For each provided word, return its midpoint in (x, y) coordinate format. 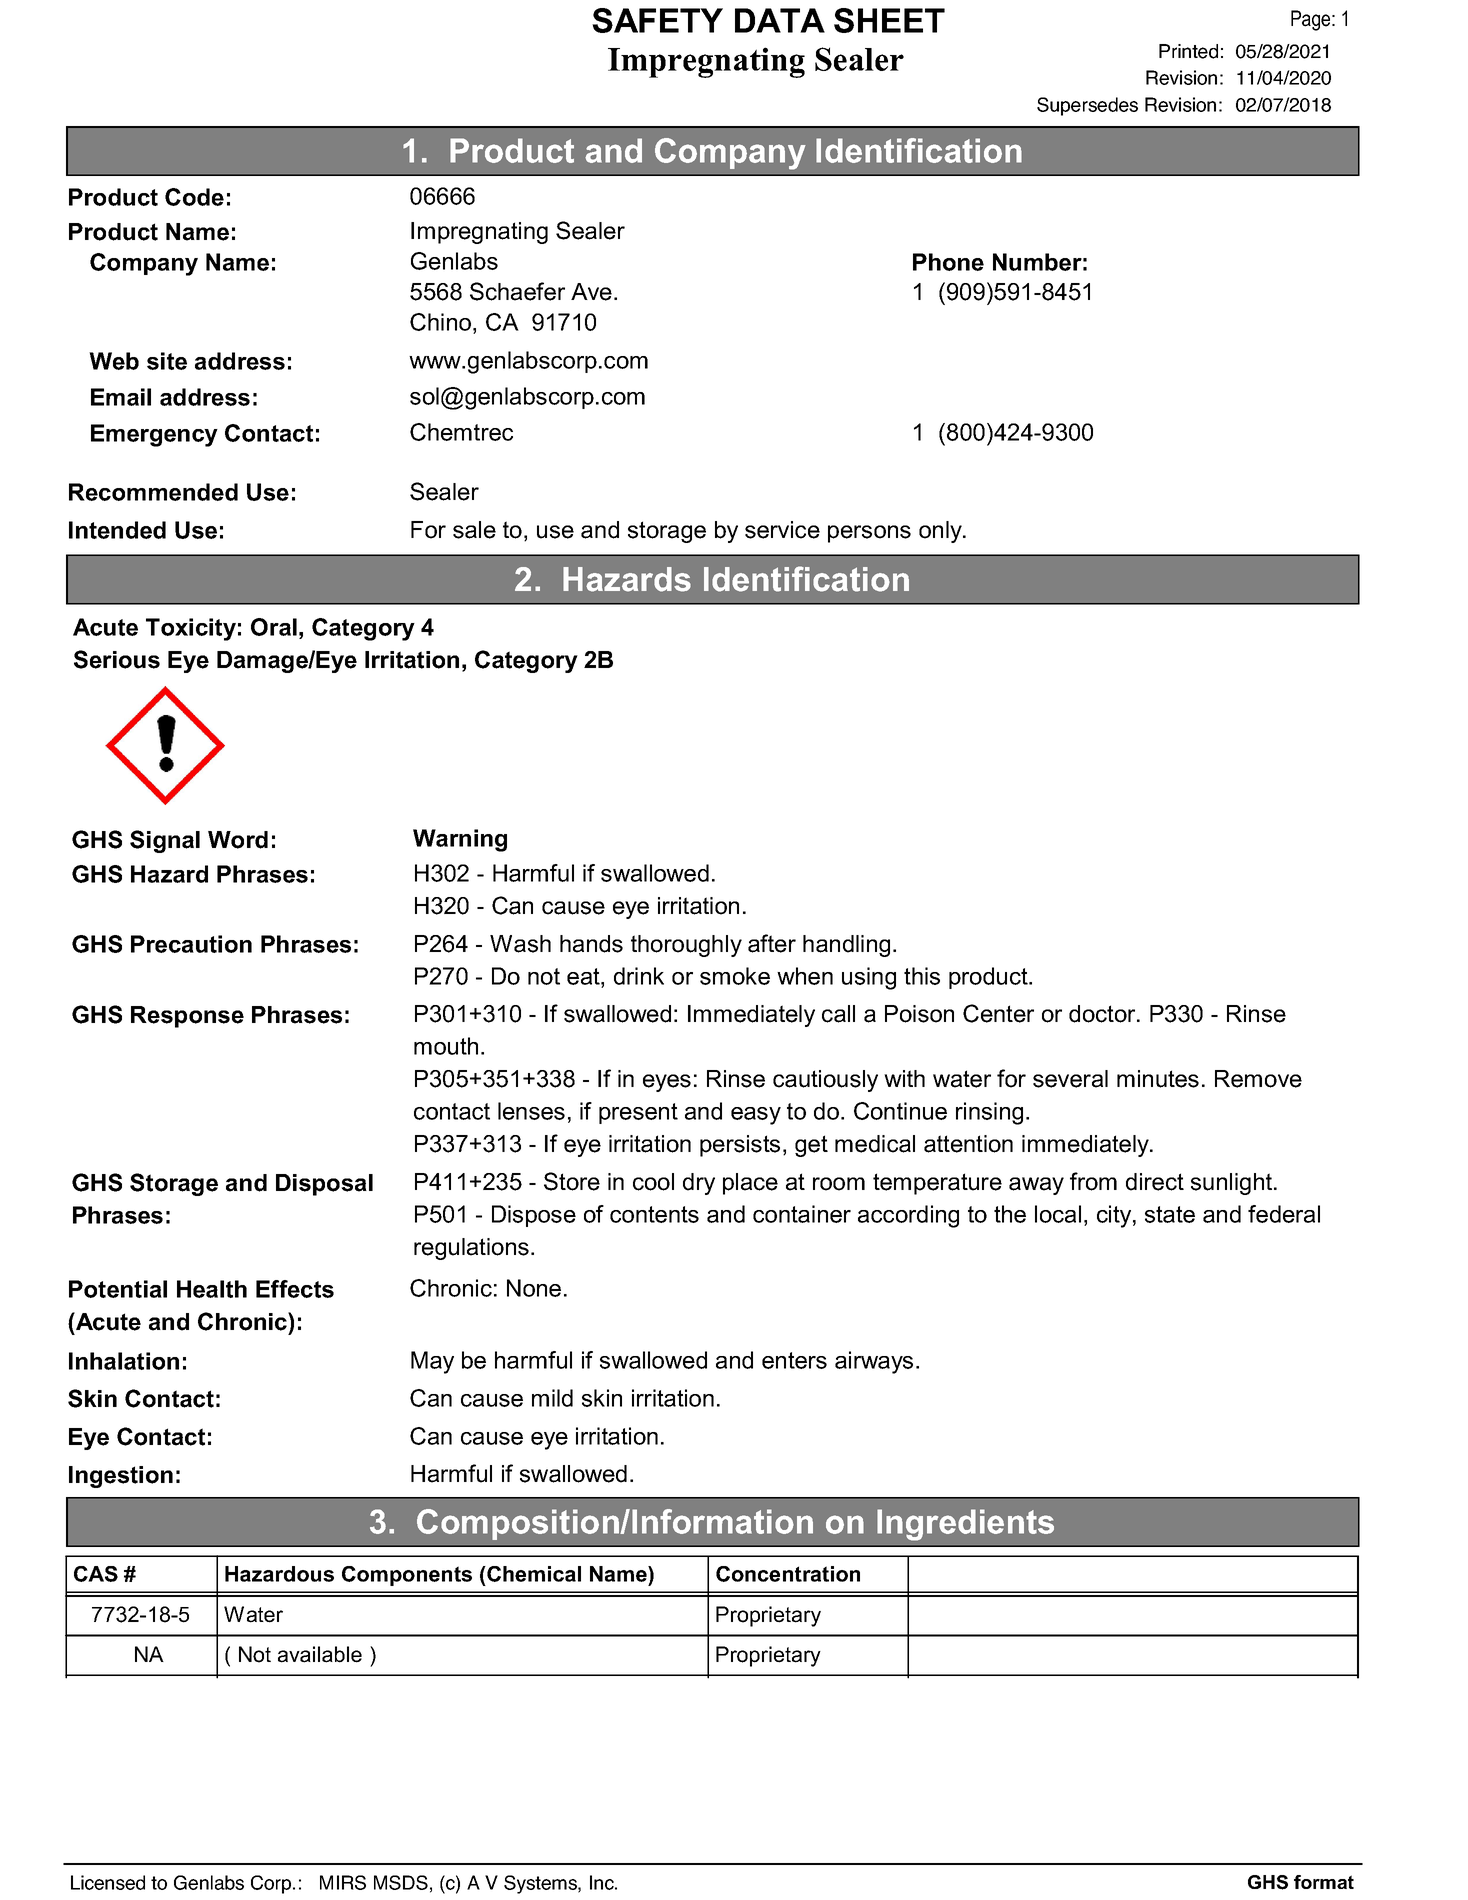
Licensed (108, 1882)
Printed (1188, 51)
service (782, 530)
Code (194, 197)
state (1170, 1214)
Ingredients (965, 1525)
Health (212, 1289)
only (942, 532)
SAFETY (657, 20)
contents (654, 1214)
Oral (274, 627)
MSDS (401, 1882)
